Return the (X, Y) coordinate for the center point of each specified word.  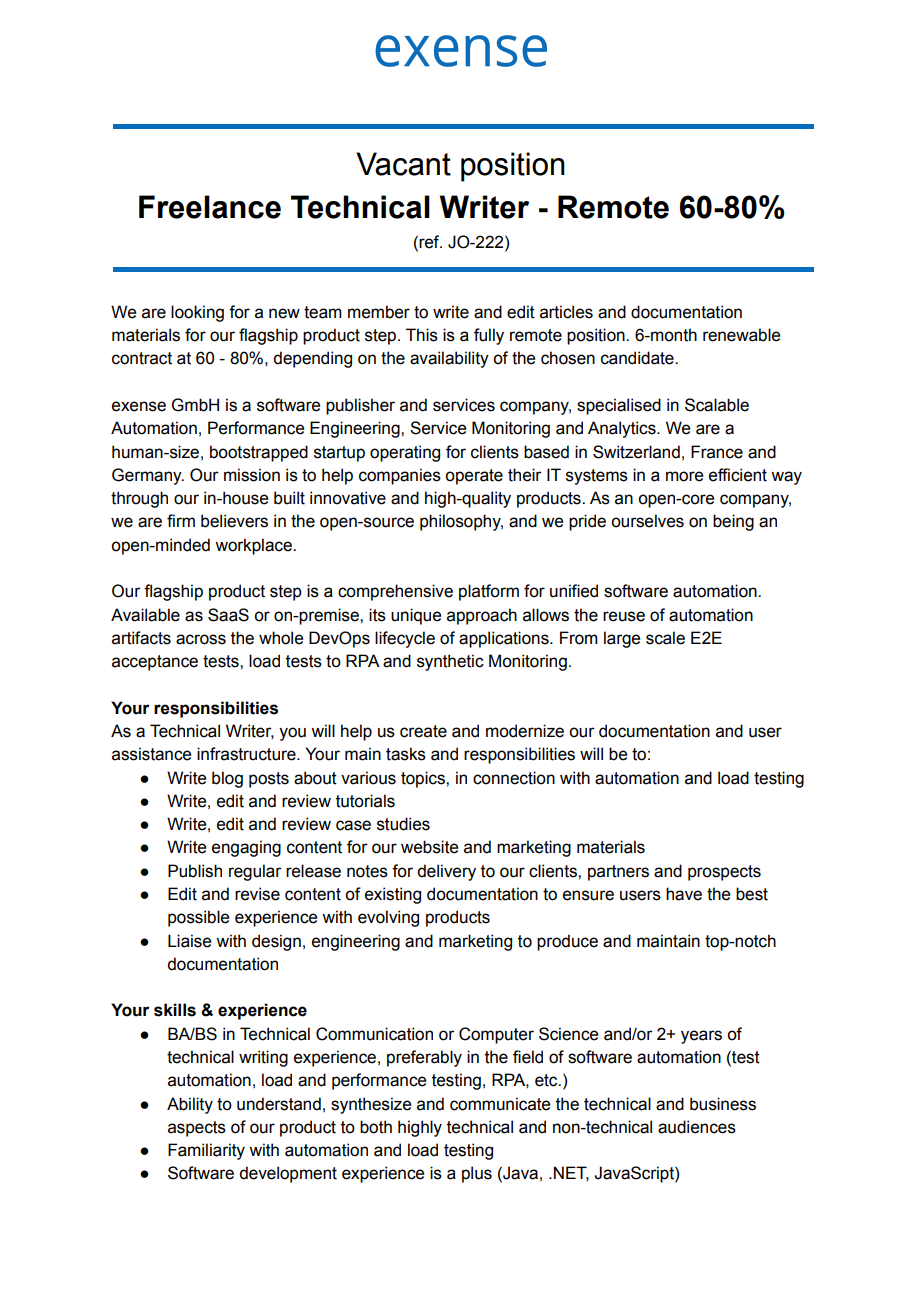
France (717, 452)
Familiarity (206, 1151)
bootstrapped (259, 453)
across (201, 639)
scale (665, 638)
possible (198, 918)
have (684, 894)
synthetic (450, 662)
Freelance (210, 207)
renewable (741, 335)
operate (474, 477)
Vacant (403, 164)
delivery (446, 872)
